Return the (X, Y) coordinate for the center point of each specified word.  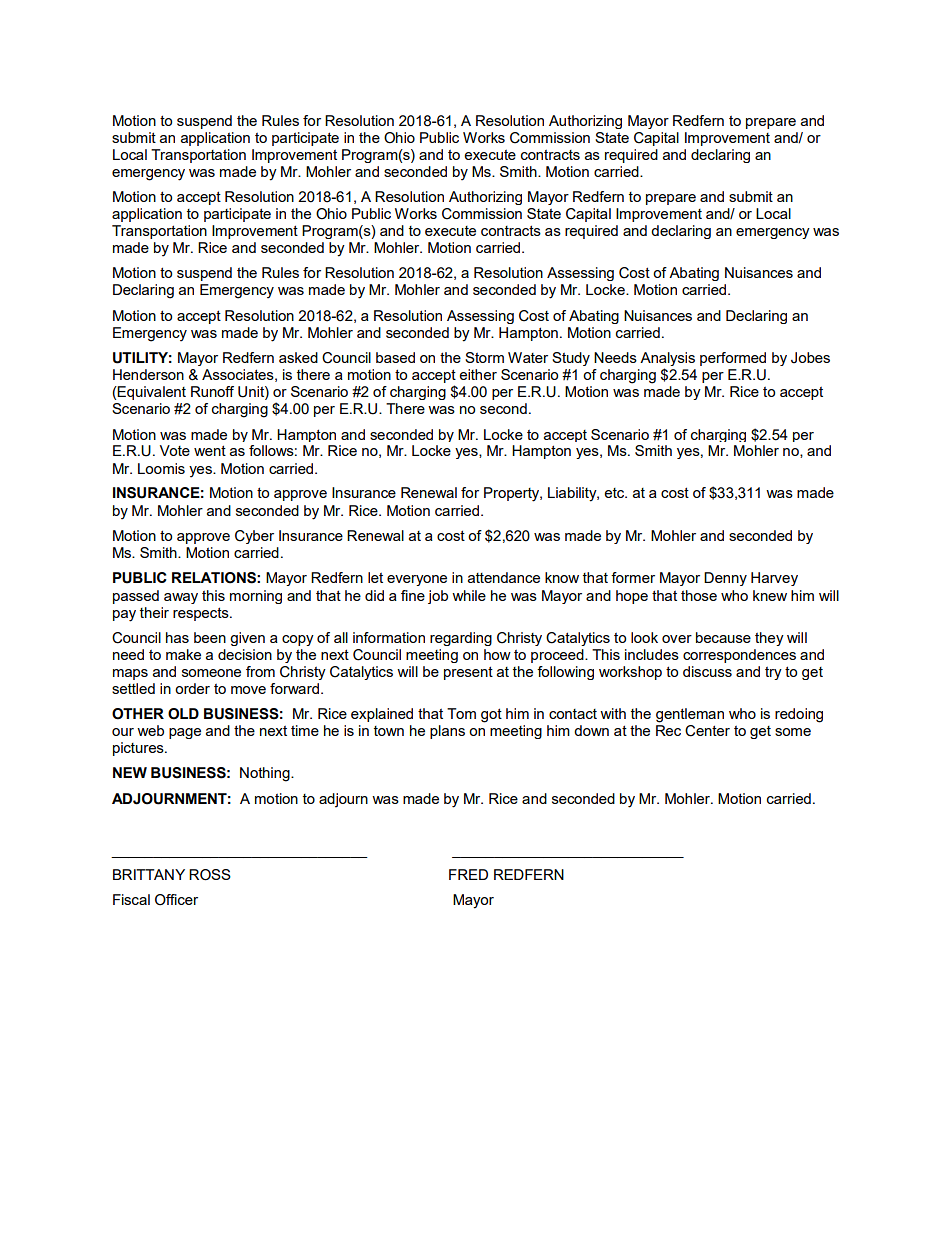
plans (447, 732)
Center (707, 731)
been (210, 637)
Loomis (161, 468)
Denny (725, 579)
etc (615, 493)
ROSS (210, 875)
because (723, 637)
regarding (461, 639)
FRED (468, 874)
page (185, 733)
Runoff (212, 391)
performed (733, 359)
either (478, 374)
